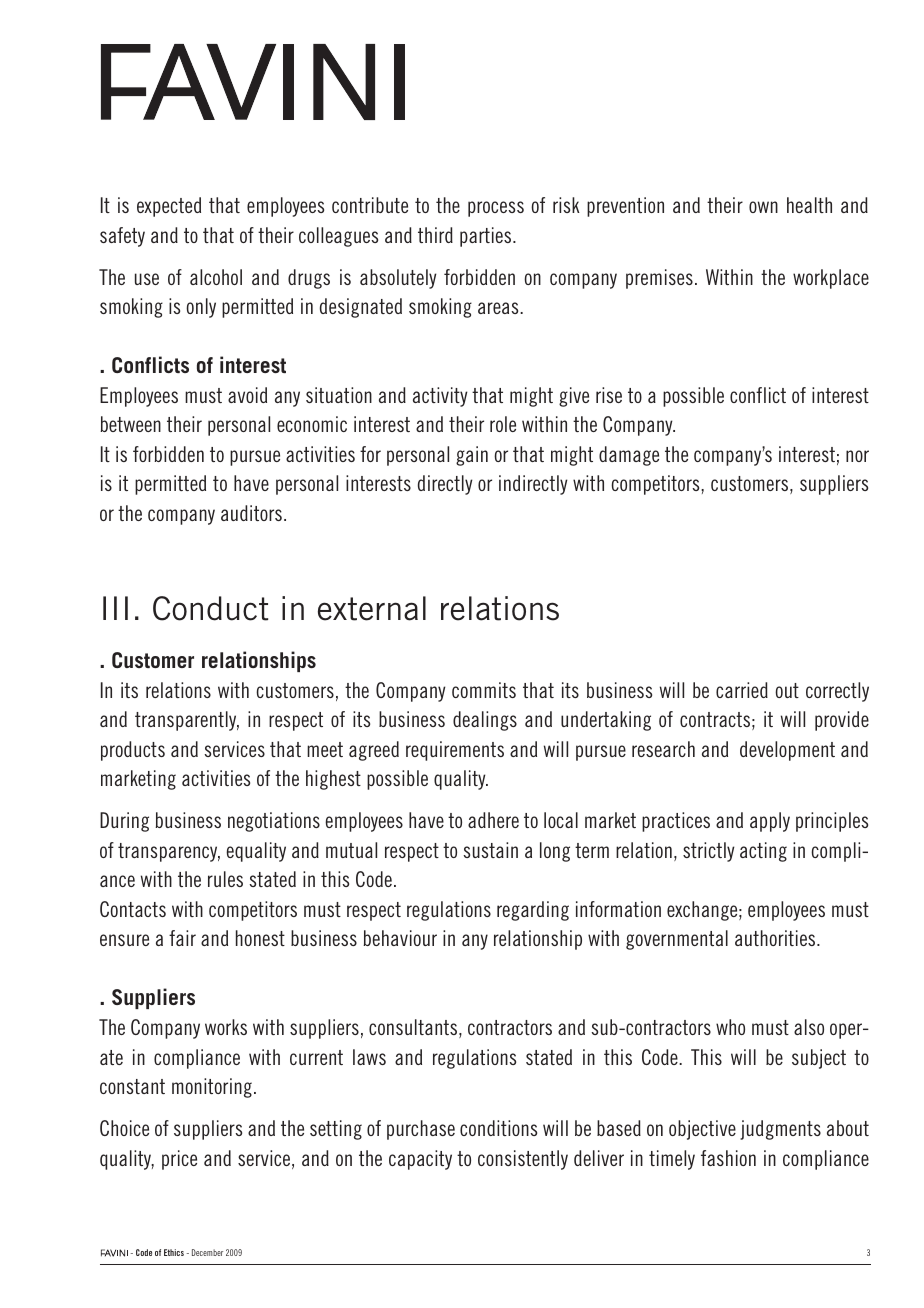 This screenshot has height=1308, width=924. What do you see at coordinates (728, 1158) in the screenshot?
I see `fashion` at bounding box center [728, 1158].
